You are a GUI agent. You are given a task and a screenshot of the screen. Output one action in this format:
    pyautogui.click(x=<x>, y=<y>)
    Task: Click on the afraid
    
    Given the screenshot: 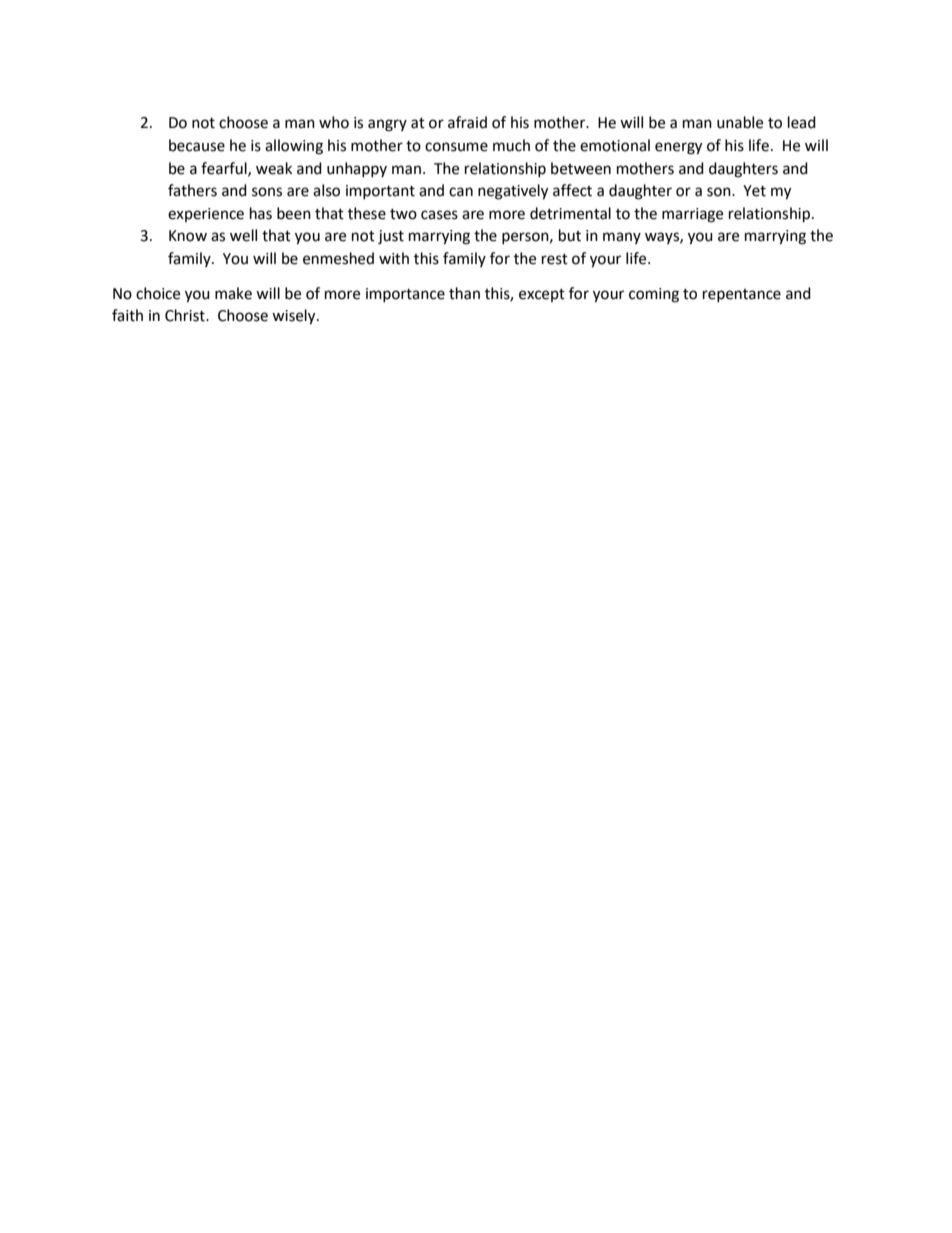 What is the action you would take?
    pyautogui.click(x=467, y=122)
